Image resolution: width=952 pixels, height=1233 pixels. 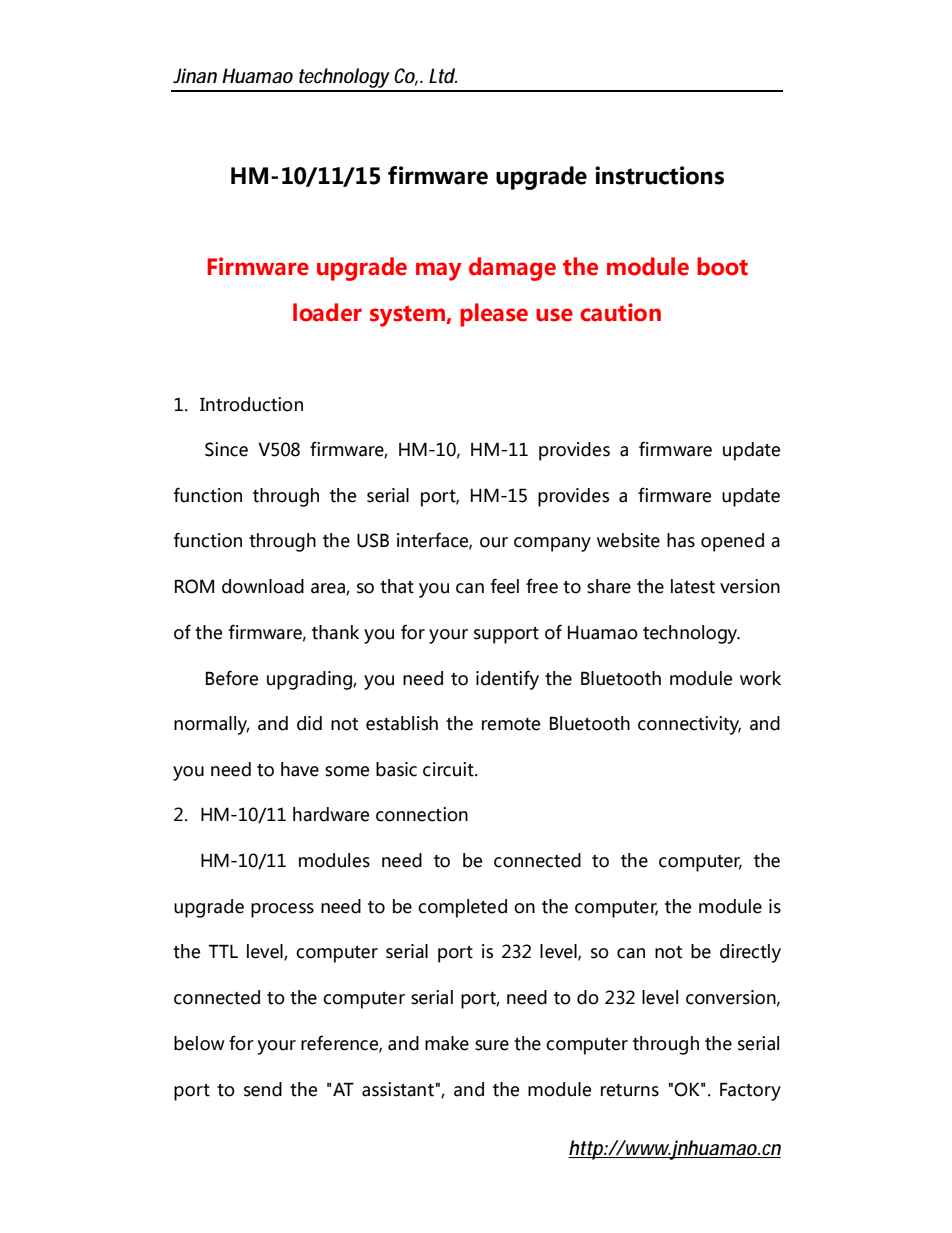 What do you see at coordinates (494, 315) in the screenshot?
I see `please` at bounding box center [494, 315].
